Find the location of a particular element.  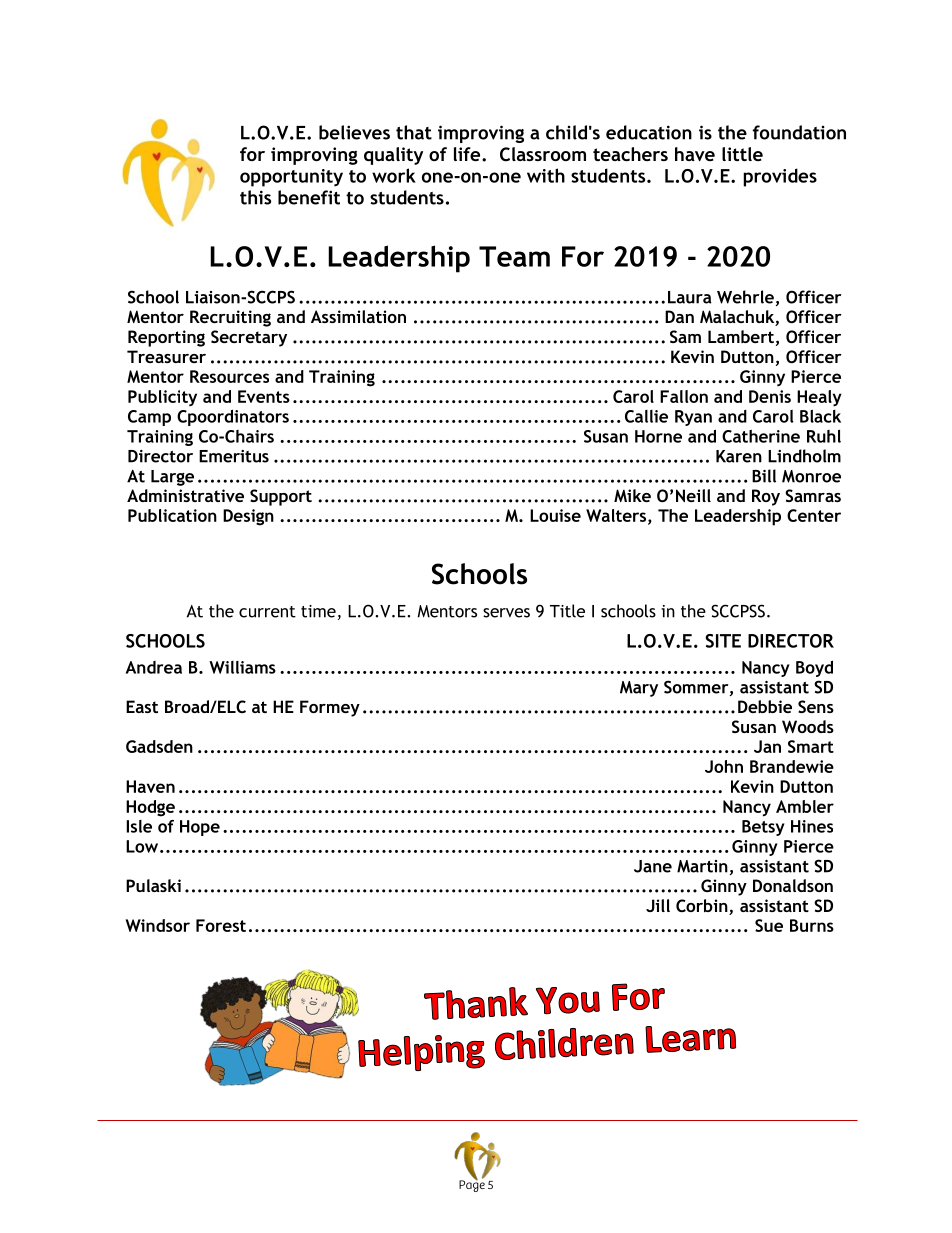

life is located at coordinates (468, 154).
